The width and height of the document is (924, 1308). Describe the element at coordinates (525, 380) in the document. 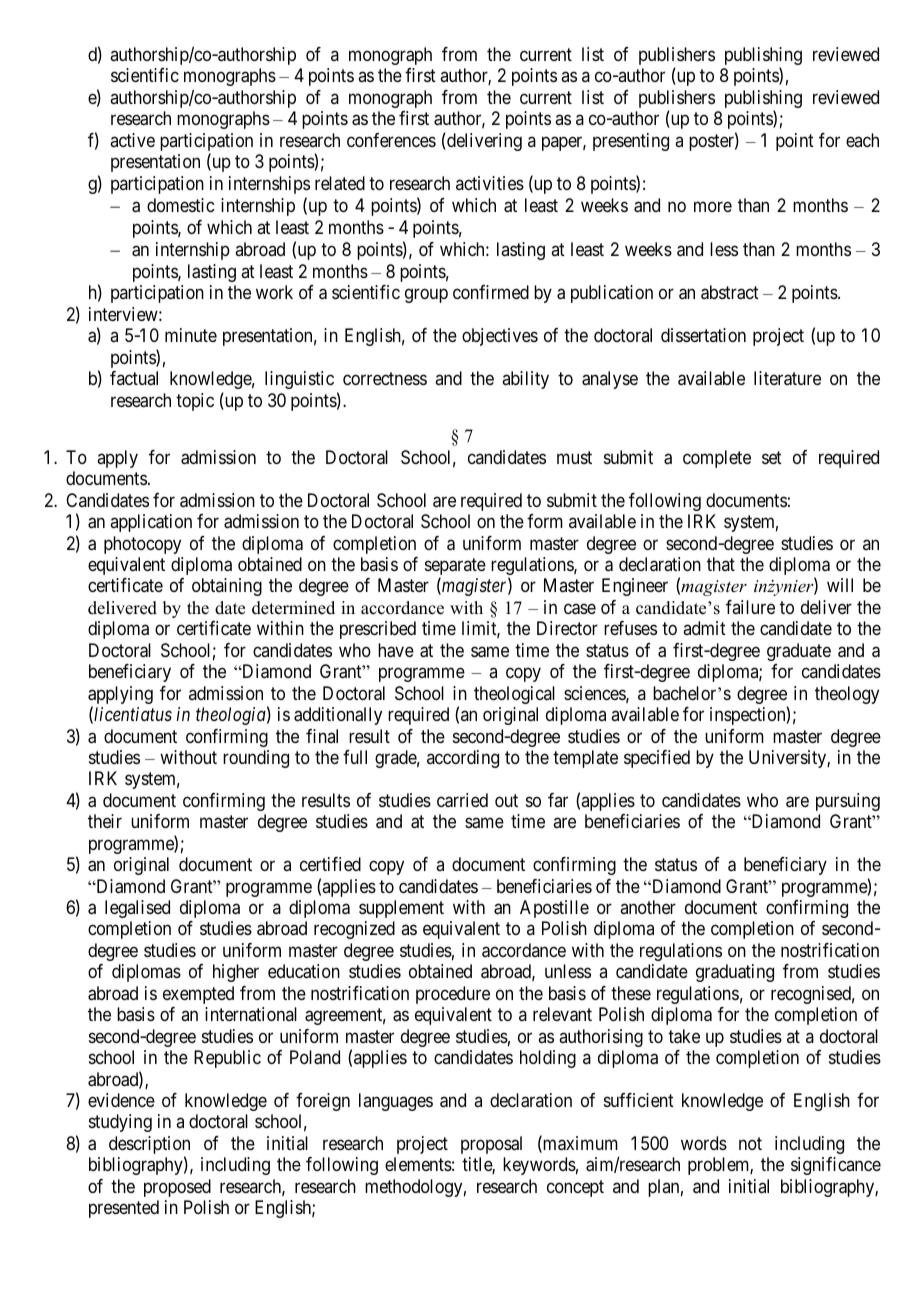

I see `ability` at that location.
